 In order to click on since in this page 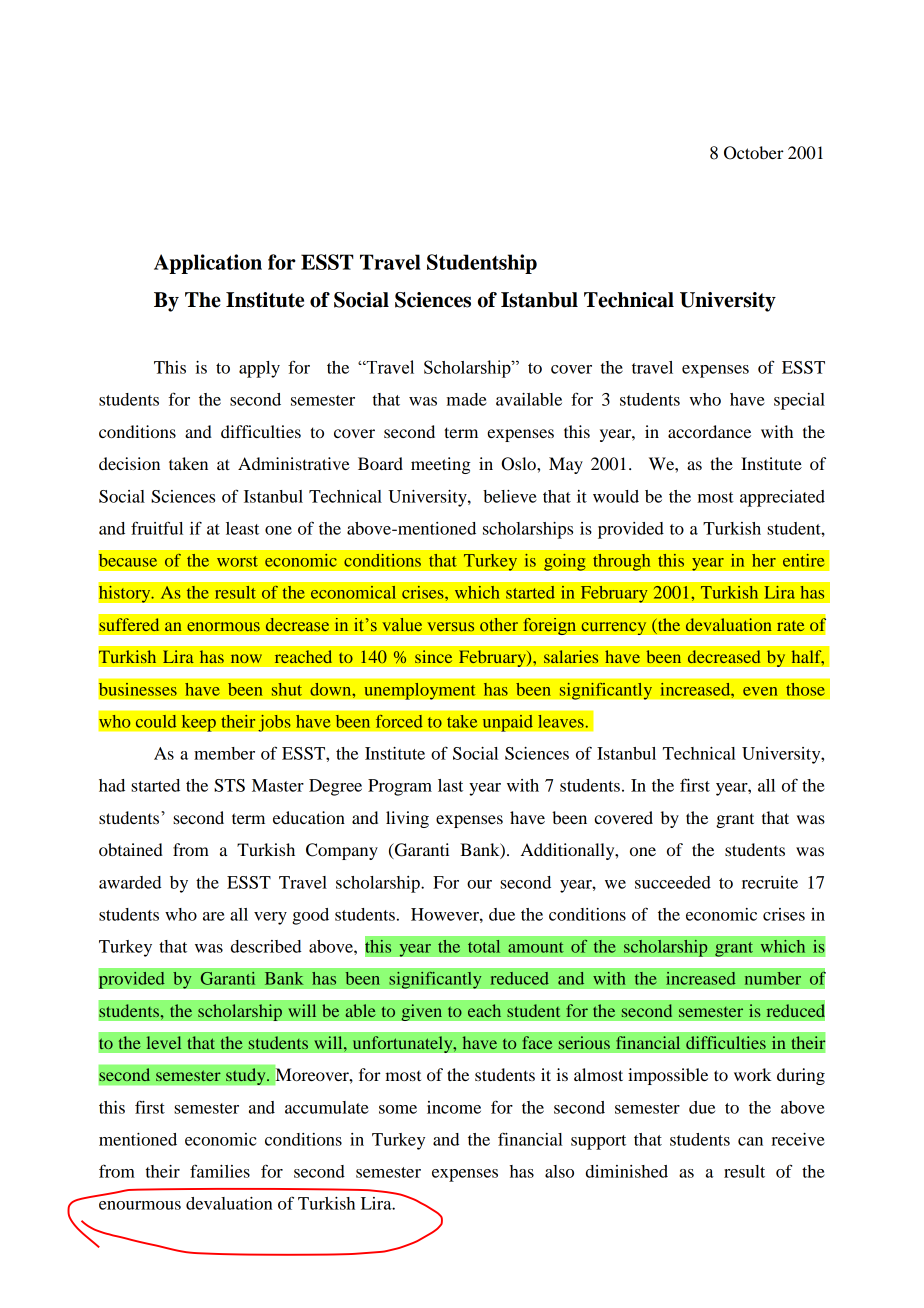, I will do `click(433, 656)`.
